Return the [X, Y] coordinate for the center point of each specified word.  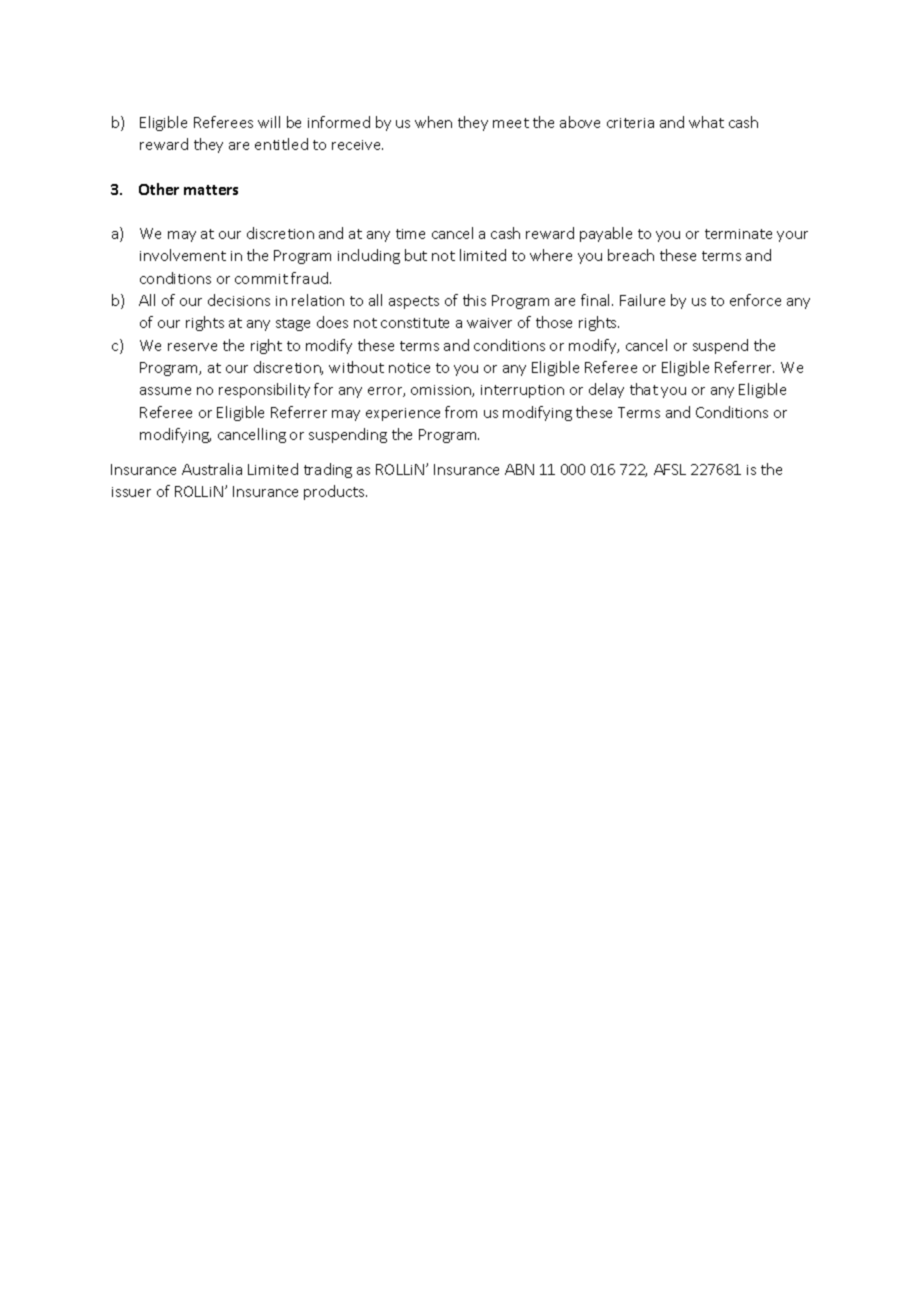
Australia [212, 469]
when [433, 122]
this [474, 300]
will [269, 122]
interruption [522, 391]
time [410, 234]
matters [211, 190]
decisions [239, 300]
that [644, 389]
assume [165, 391]
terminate [738, 234]
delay [606, 390]
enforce [755, 300]
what [706, 122]
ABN [519, 469]
